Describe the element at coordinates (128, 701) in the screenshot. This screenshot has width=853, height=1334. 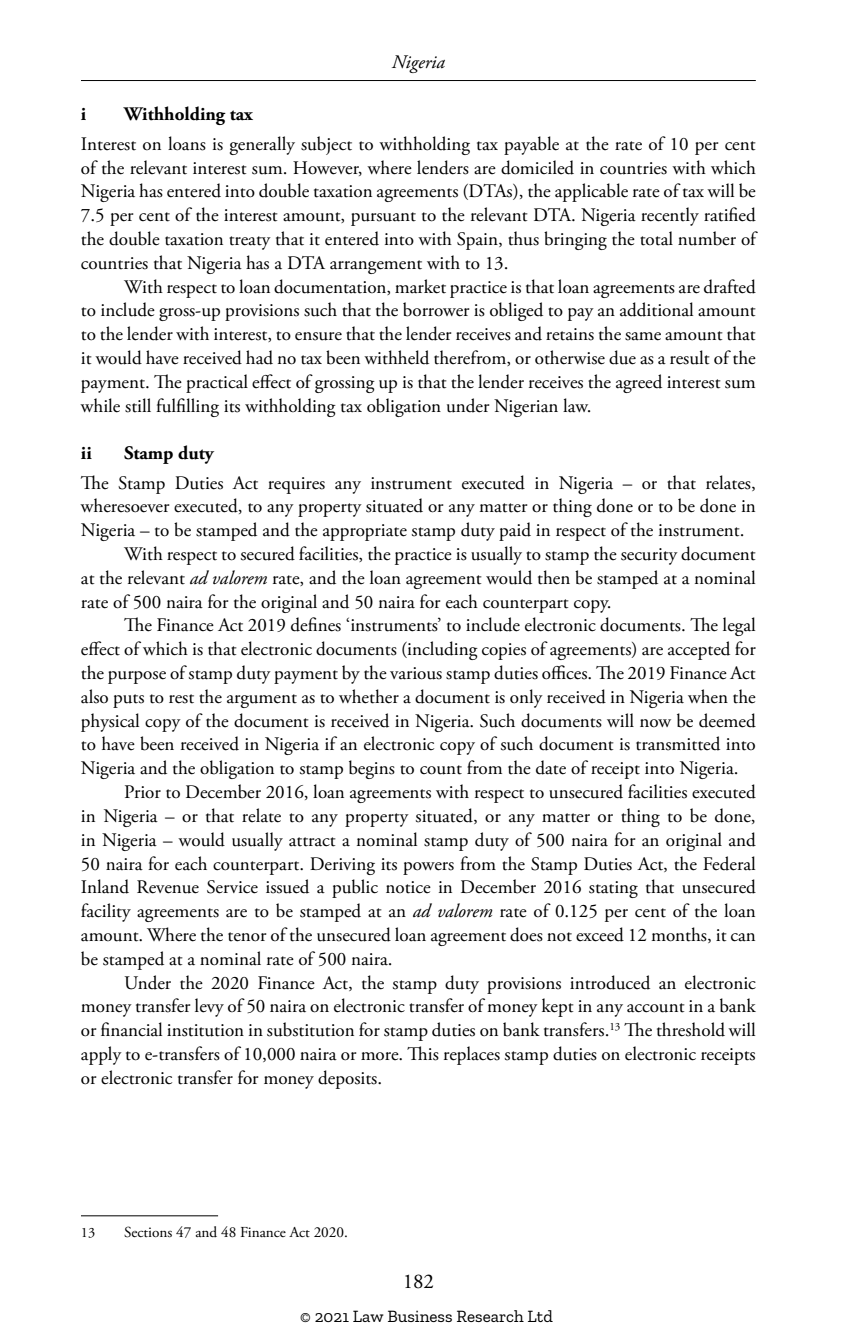
I see `puts` at that location.
